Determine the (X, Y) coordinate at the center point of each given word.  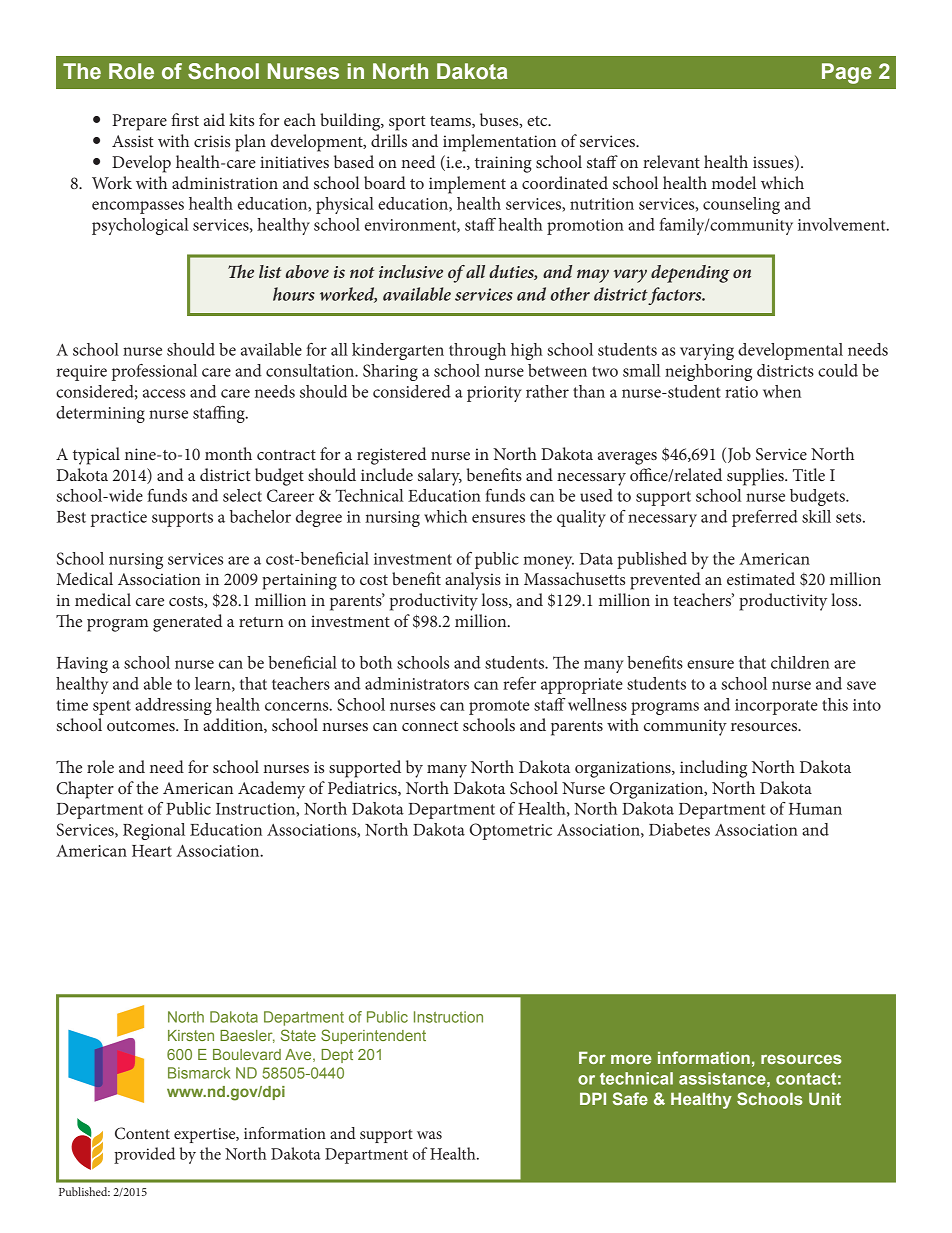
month (228, 453)
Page (847, 73)
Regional (154, 831)
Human (815, 809)
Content (142, 1133)
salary (440, 477)
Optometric (511, 831)
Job (739, 455)
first (185, 119)
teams (451, 122)
